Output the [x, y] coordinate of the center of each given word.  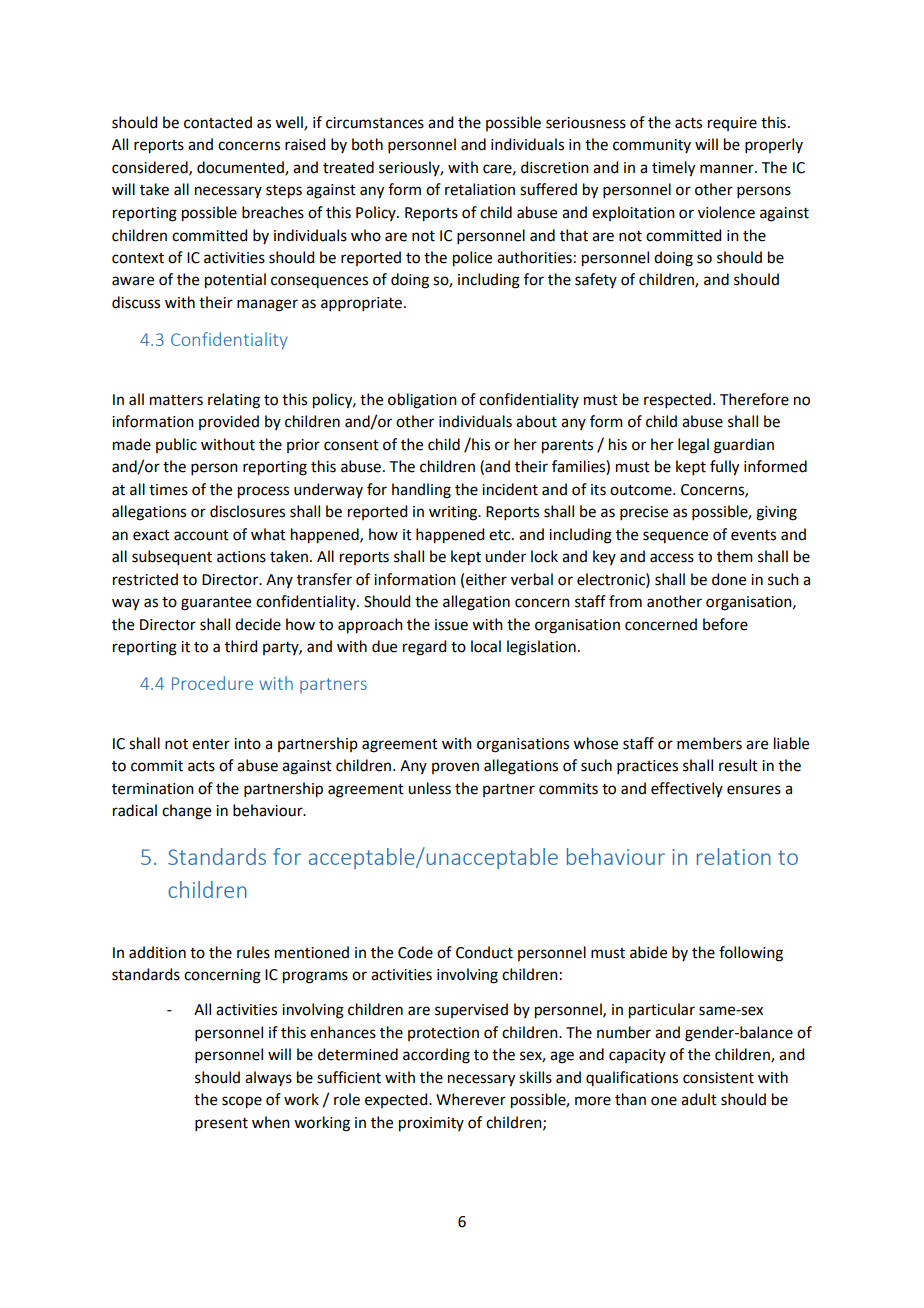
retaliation [480, 189]
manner [728, 169]
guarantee [216, 604]
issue [451, 625]
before [725, 624]
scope [242, 1102]
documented [241, 168]
